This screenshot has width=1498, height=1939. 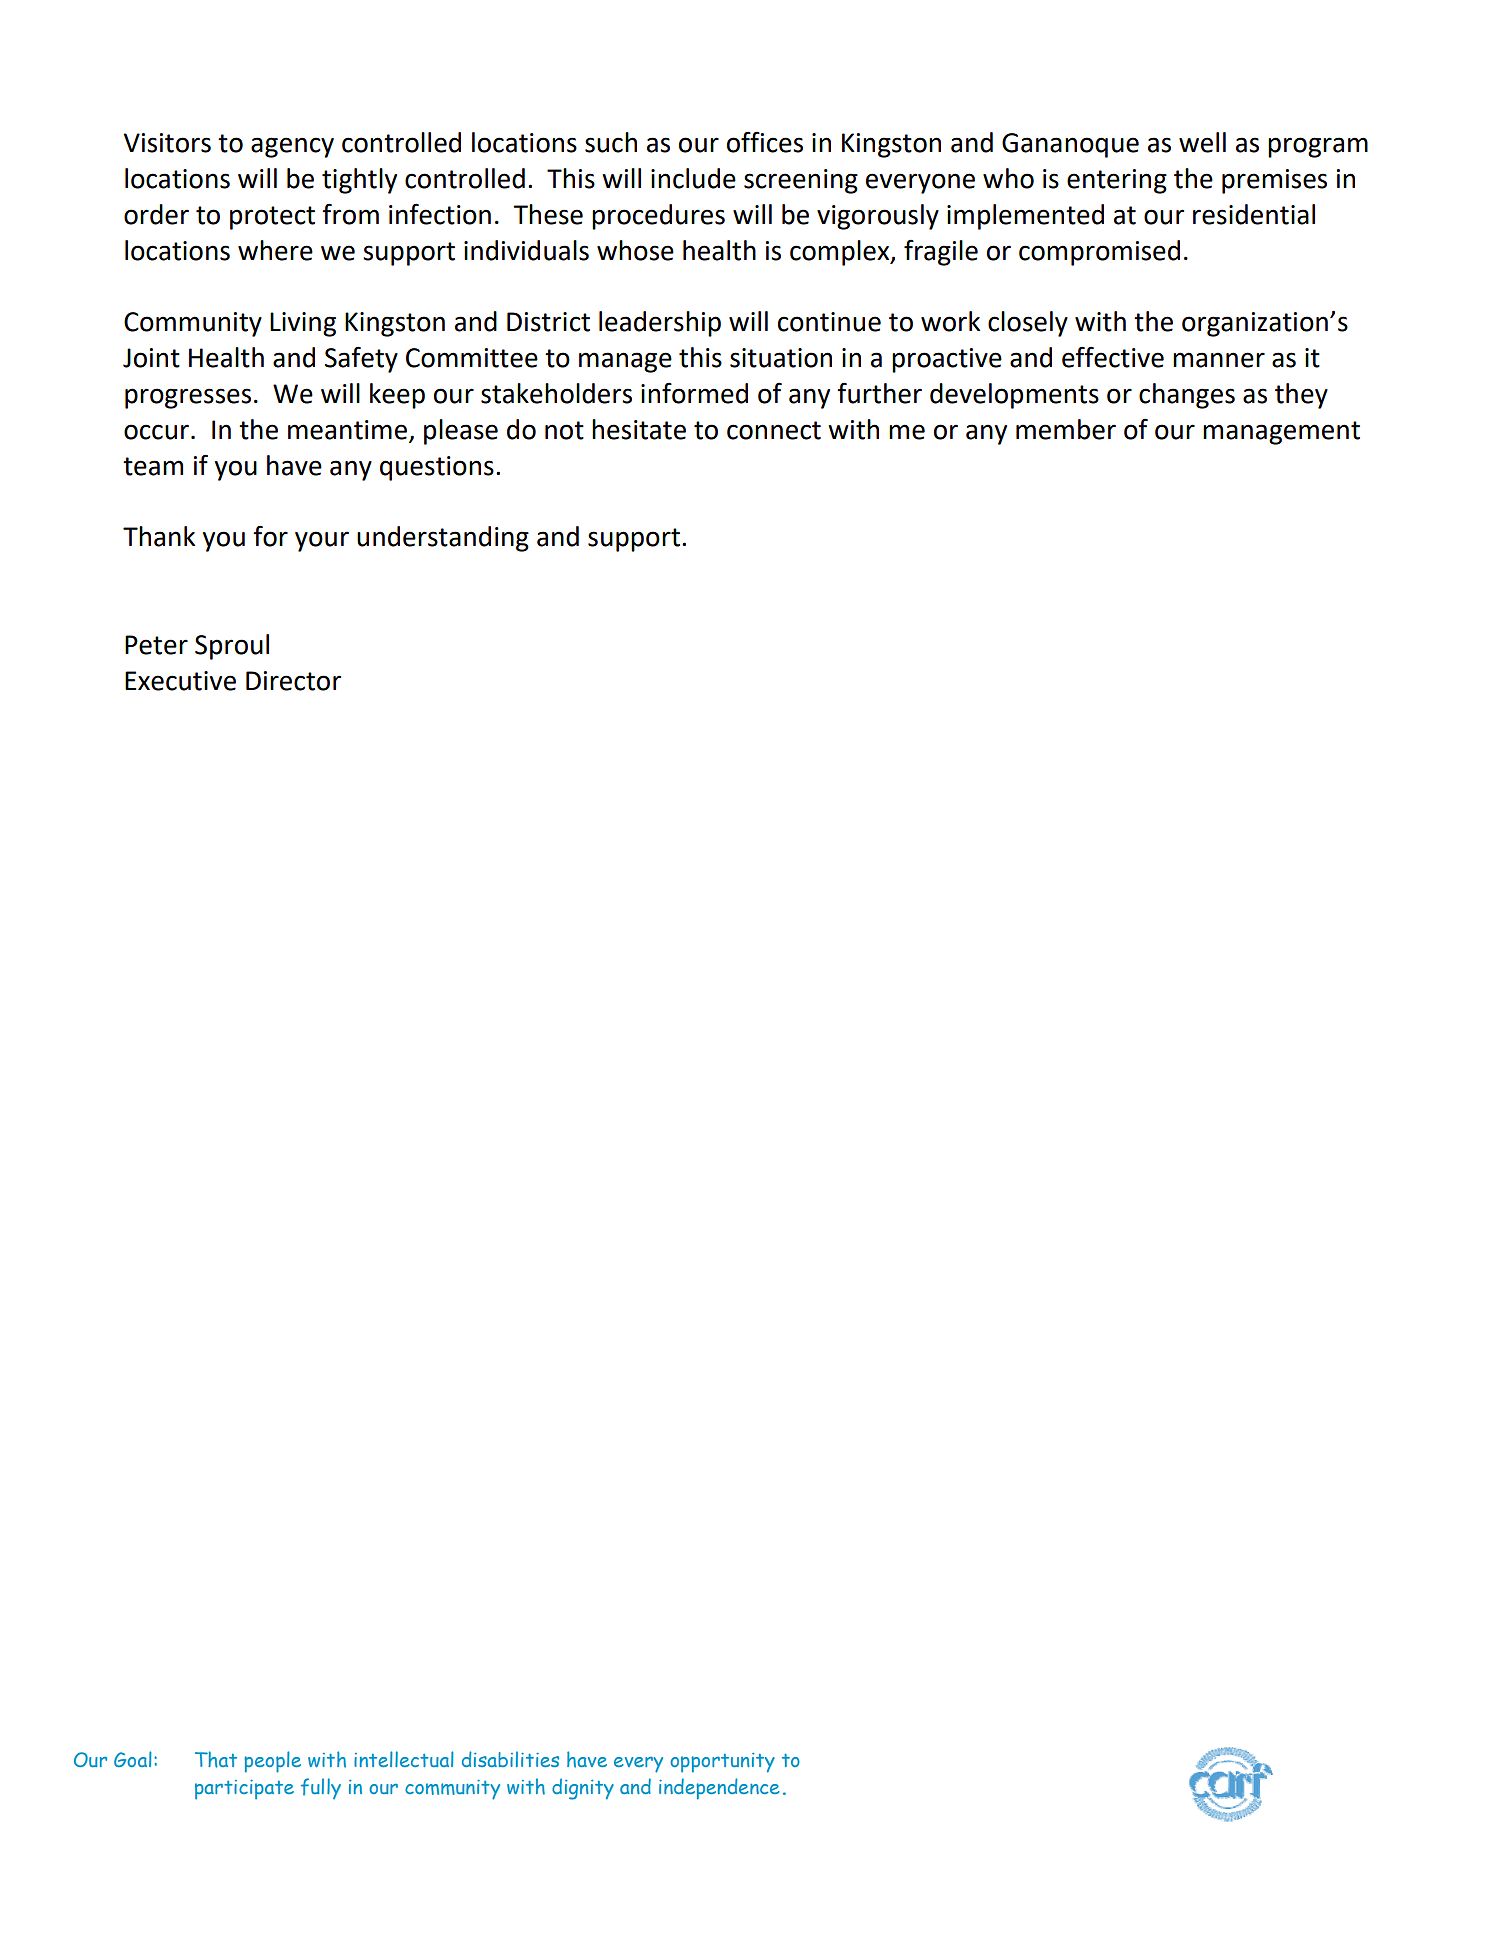 What do you see at coordinates (322, 541) in the screenshot?
I see `your` at bounding box center [322, 541].
